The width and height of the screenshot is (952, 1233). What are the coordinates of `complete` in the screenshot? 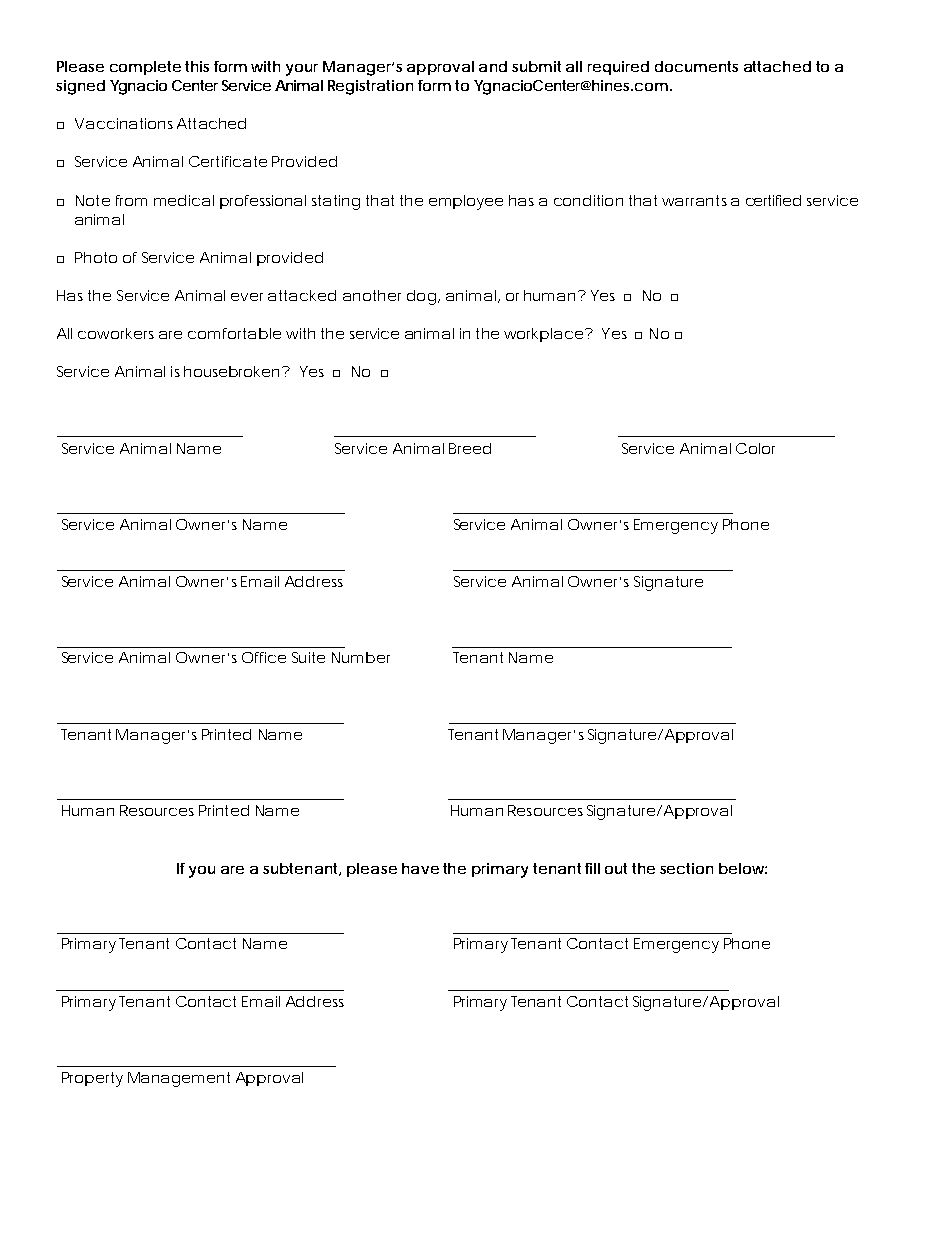 It's located at (145, 68).
